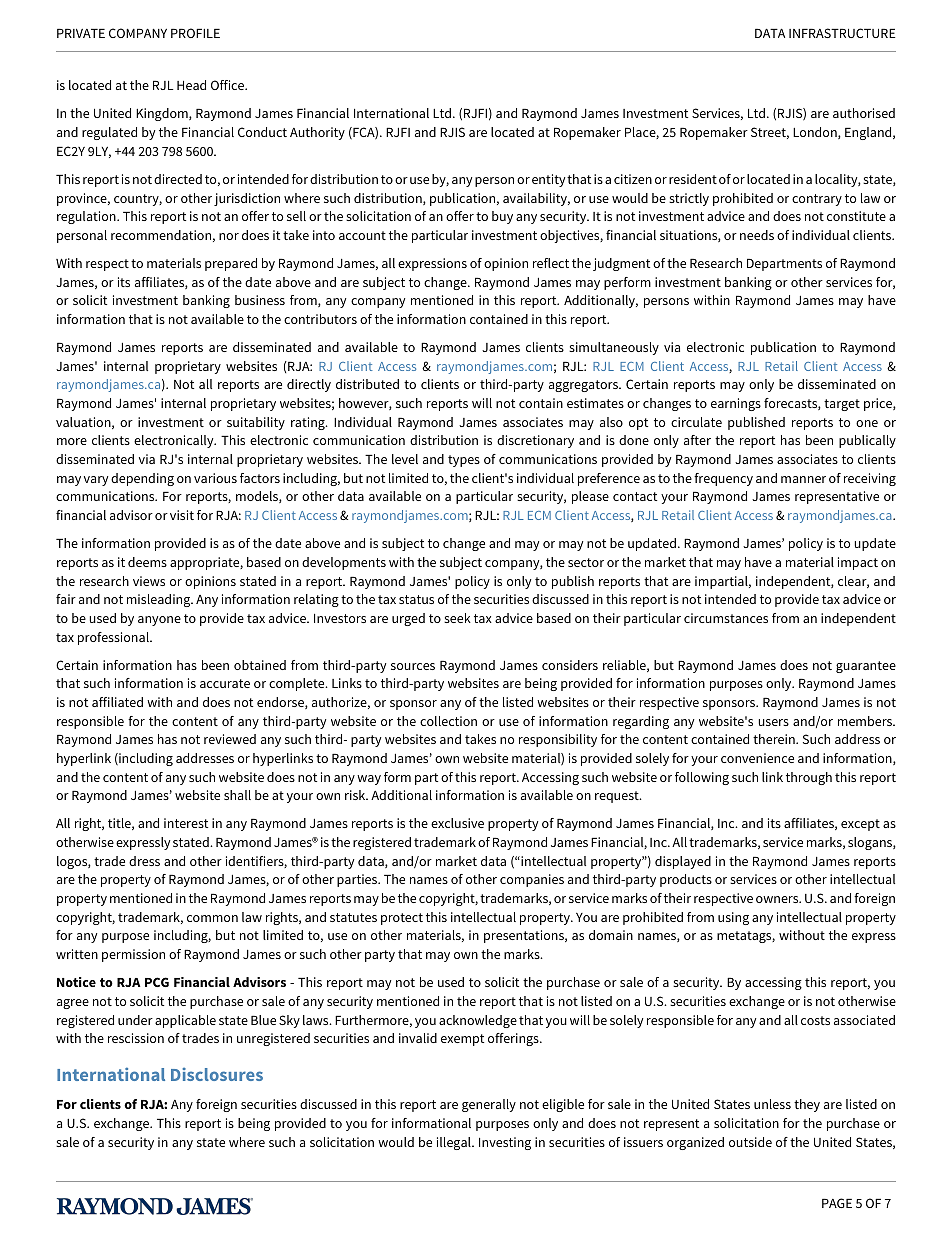 This screenshot has width=952, height=1233. What do you see at coordinates (159, 621) in the screenshot?
I see `anyone` at bounding box center [159, 621].
